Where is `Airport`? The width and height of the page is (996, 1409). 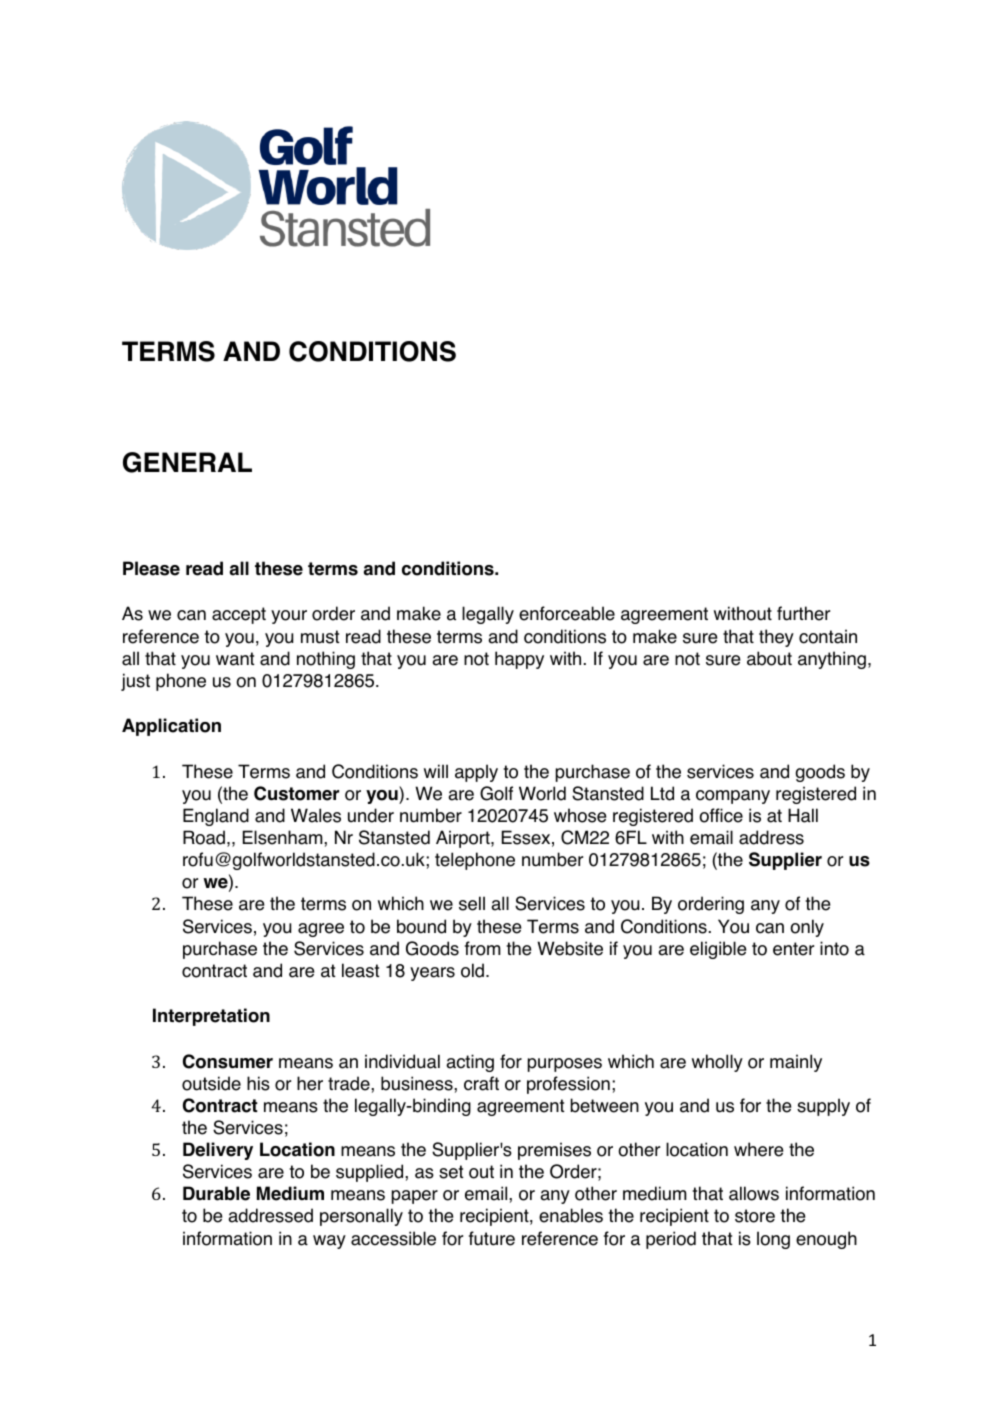
Airport is located at coordinates (464, 839).
